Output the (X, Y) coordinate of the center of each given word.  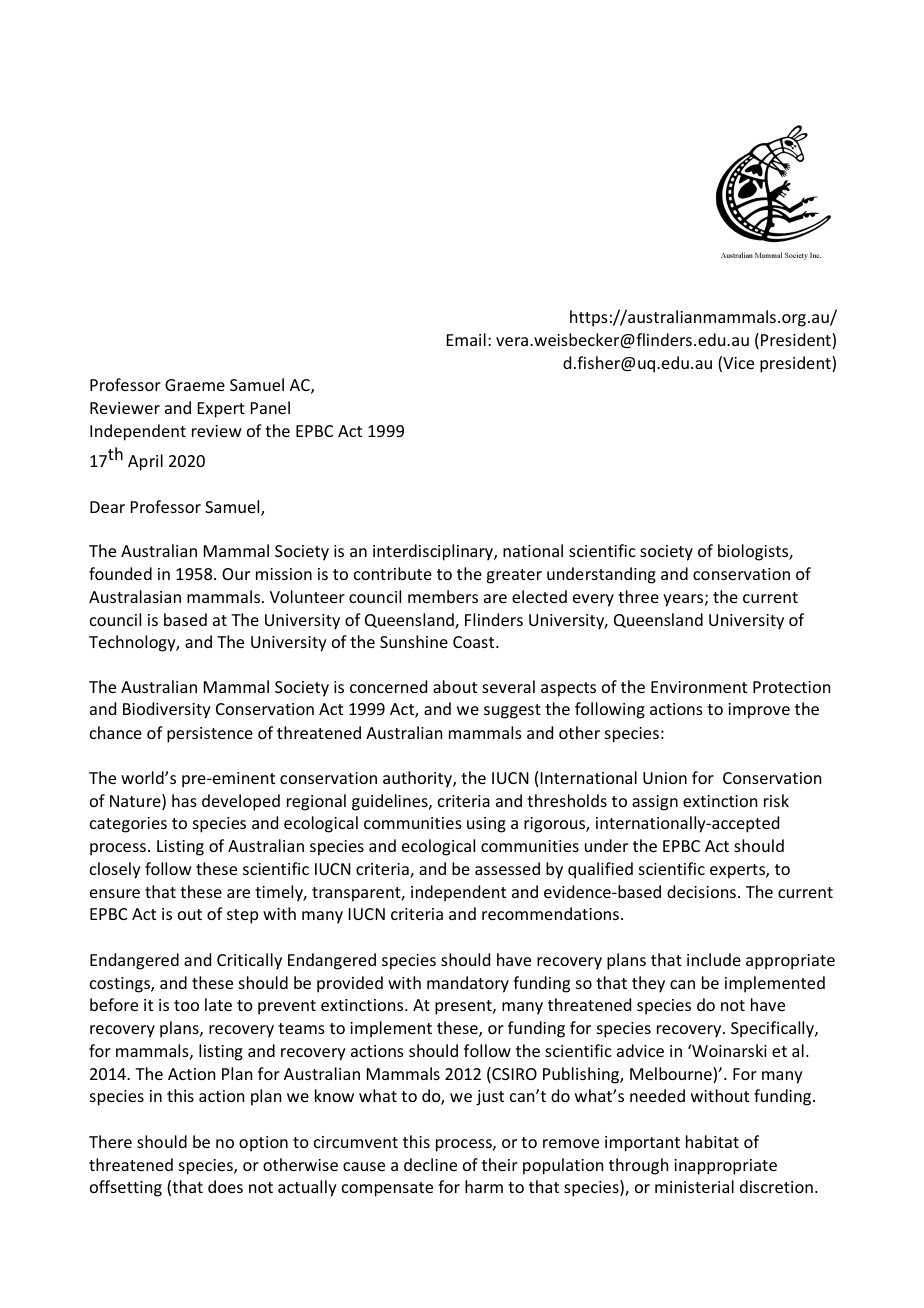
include (714, 959)
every (593, 600)
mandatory (468, 984)
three (638, 596)
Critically (249, 961)
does (225, 1186)
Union (665, 778)
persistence (210, 735)
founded (120, 573)
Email (466, 339)
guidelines (391, 802)
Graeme (195, 385)
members (443, 596)
